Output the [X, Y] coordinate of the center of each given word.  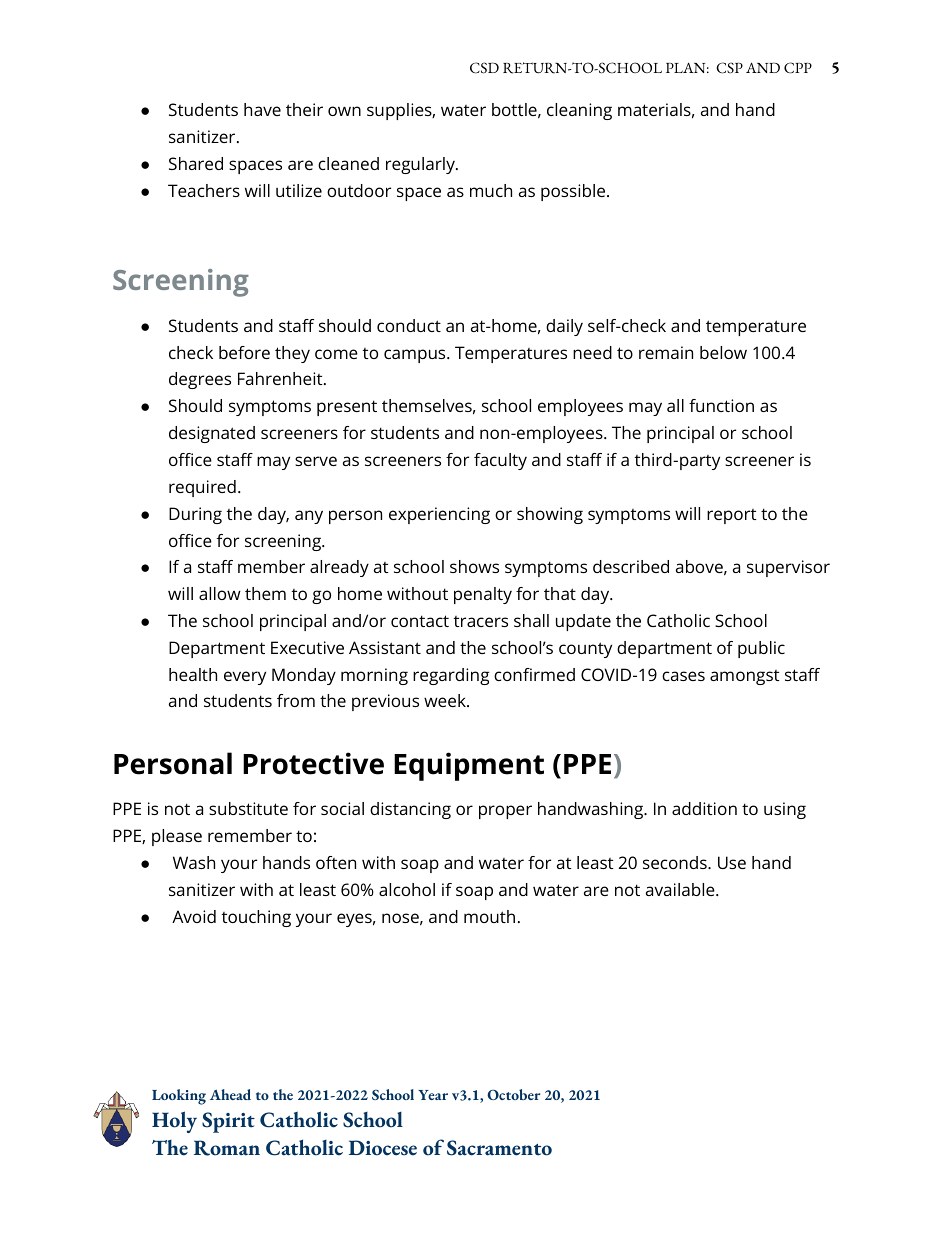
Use [732, 862]
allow [220, 593]
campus [416, 356]
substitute [248, 808]
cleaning [579, 111]
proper [505, 812]
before [244, 352]
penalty [483, 595]
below [723, 352]
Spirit [228, 1122]
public [761, 649]
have [262, 109]
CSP [729, 68]
